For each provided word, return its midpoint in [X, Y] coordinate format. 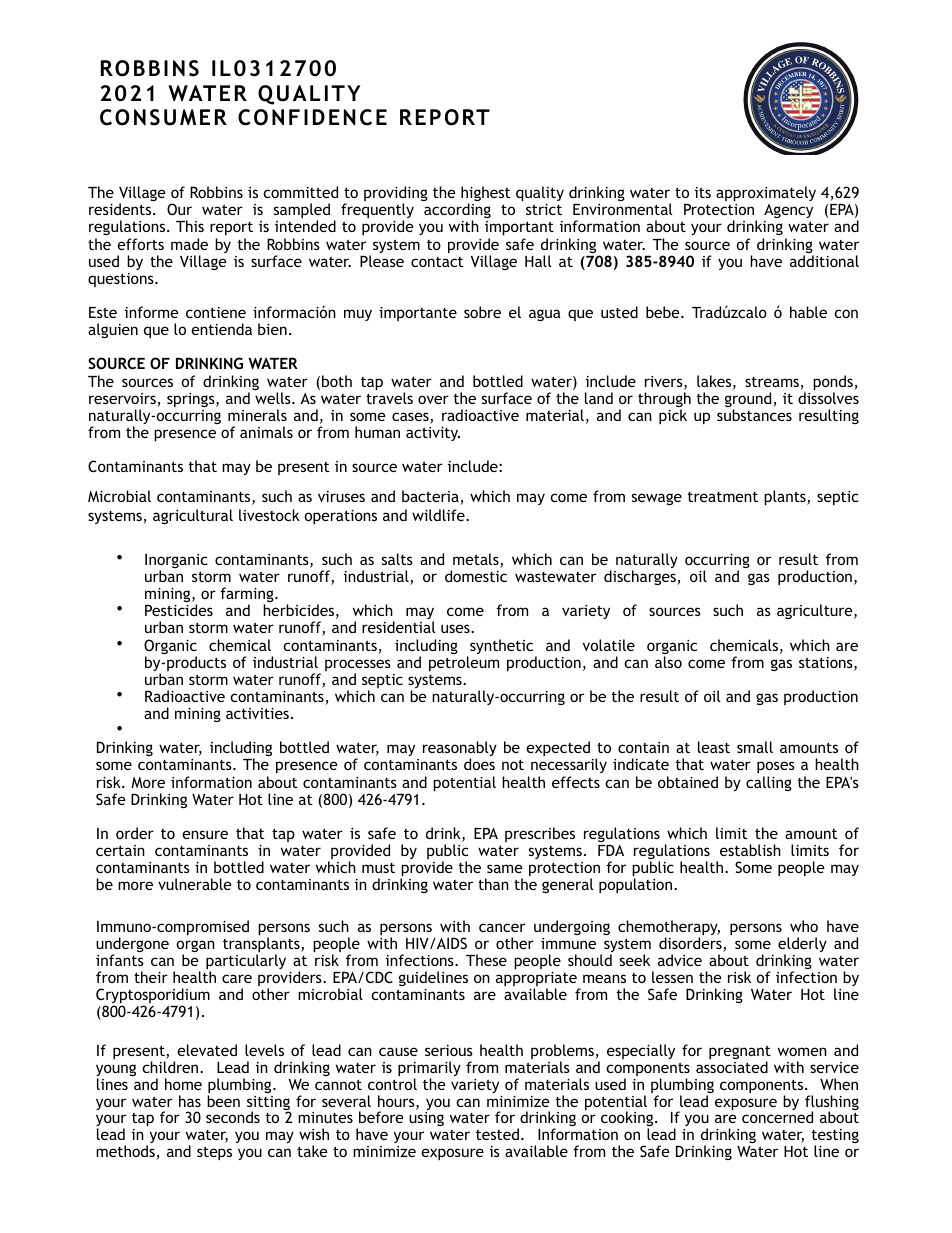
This [190, 226]
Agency [788, 211]
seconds [233, 1117]
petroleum [464, 663]
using [426, 1119]
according [457, 212]
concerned [777, 1117]
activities [257, 713]
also [668, 662]
